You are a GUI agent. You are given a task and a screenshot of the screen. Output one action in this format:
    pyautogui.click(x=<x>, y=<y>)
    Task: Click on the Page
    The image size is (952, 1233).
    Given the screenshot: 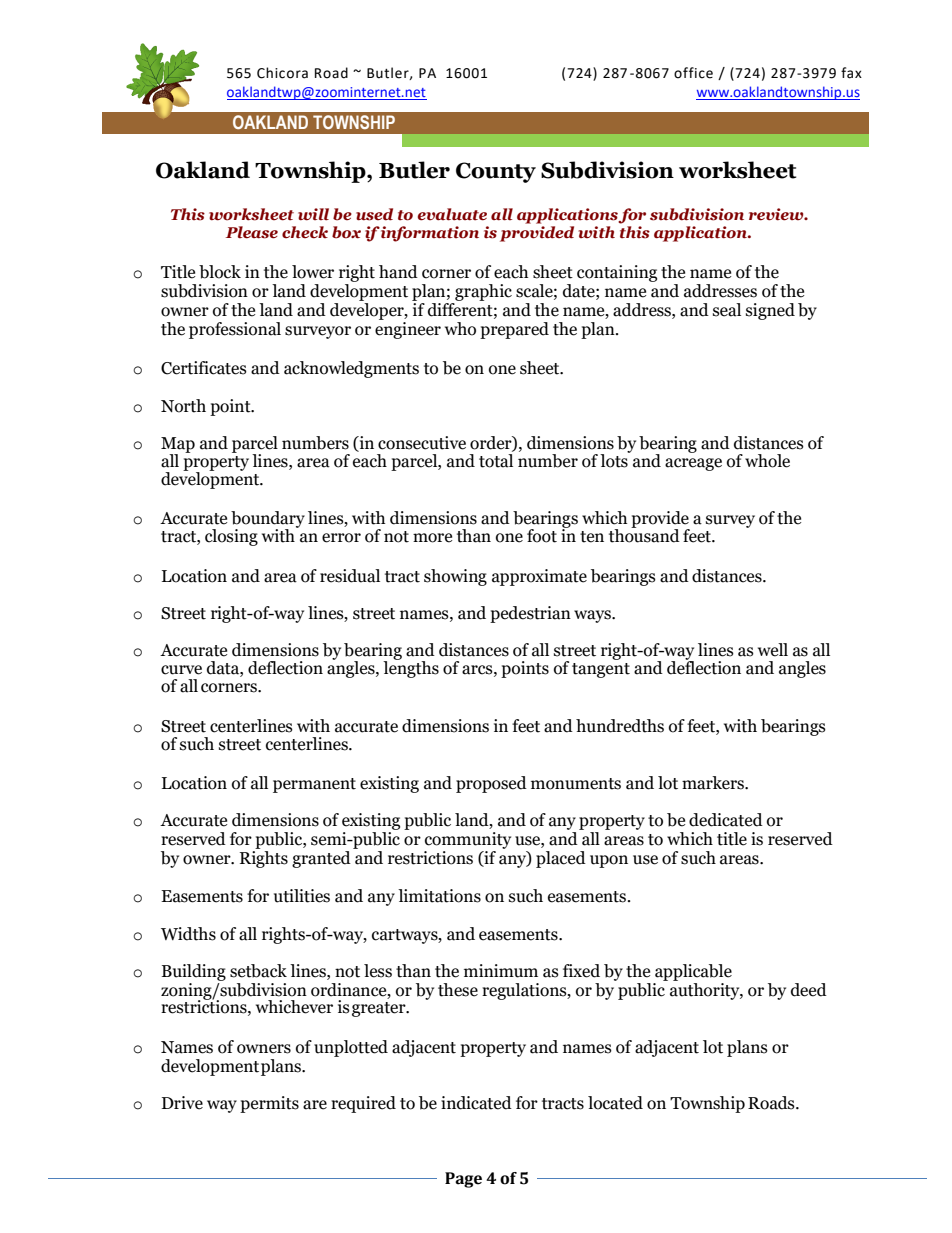 What is the action you would take?
    pyautogui.click(x=463, y=1180)
